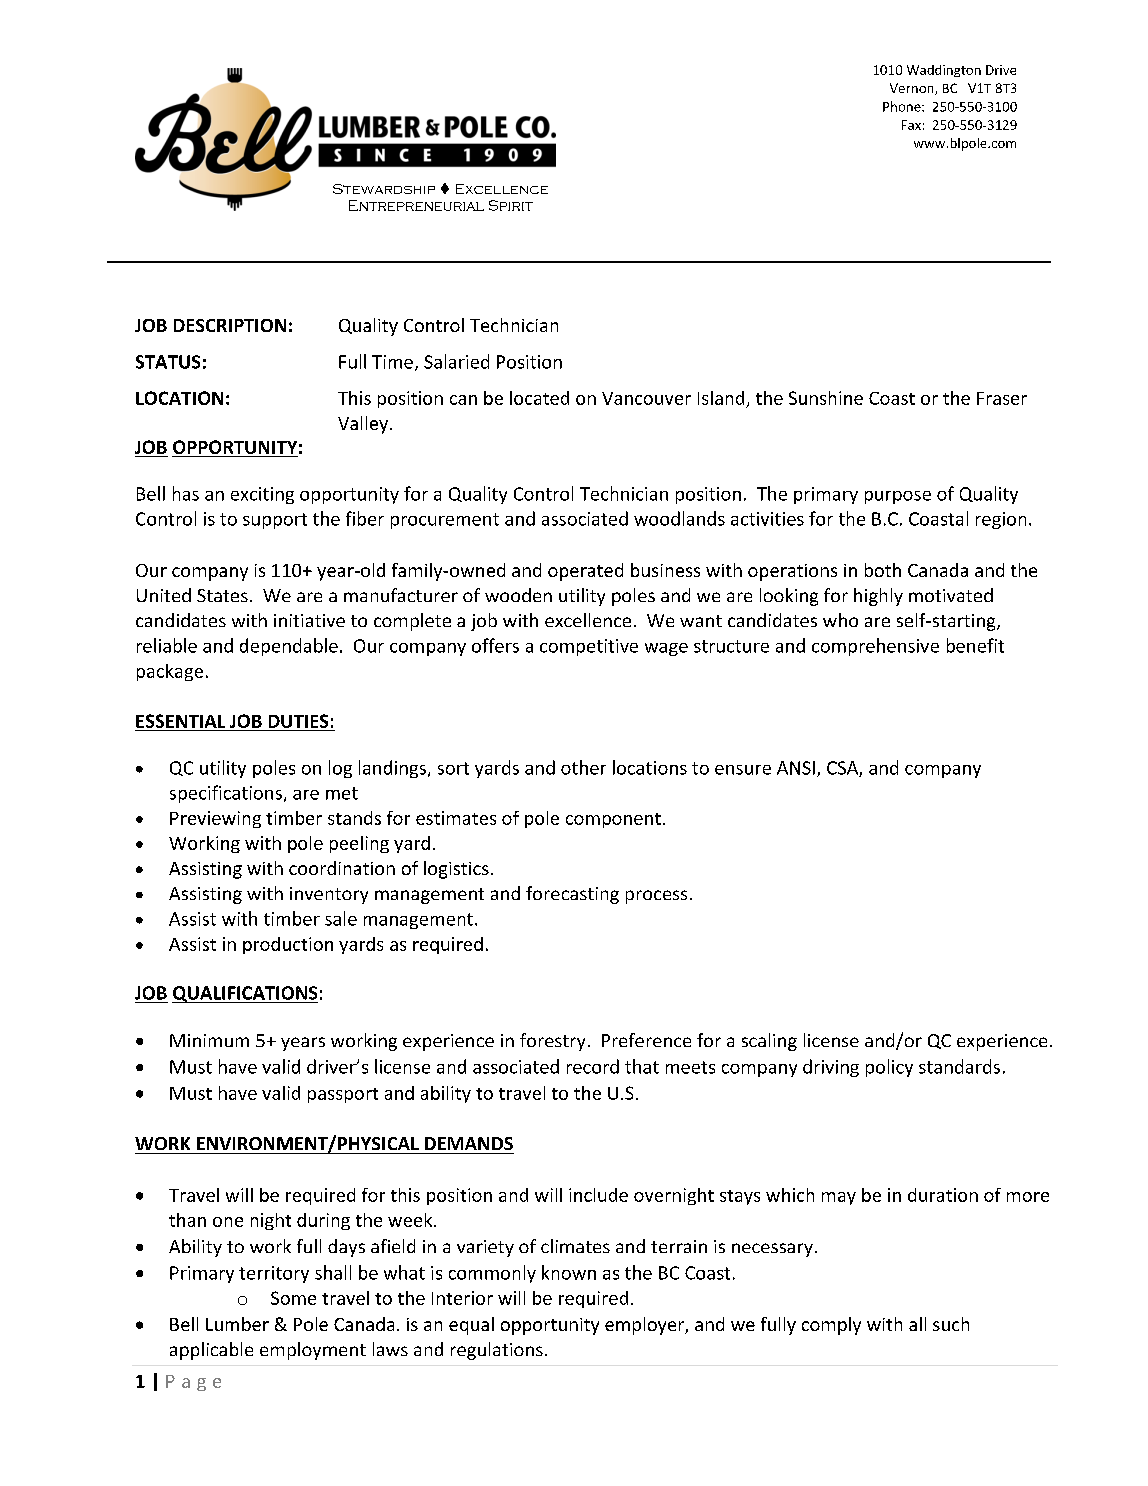  I want to click on standards, so click(959, 1066).
